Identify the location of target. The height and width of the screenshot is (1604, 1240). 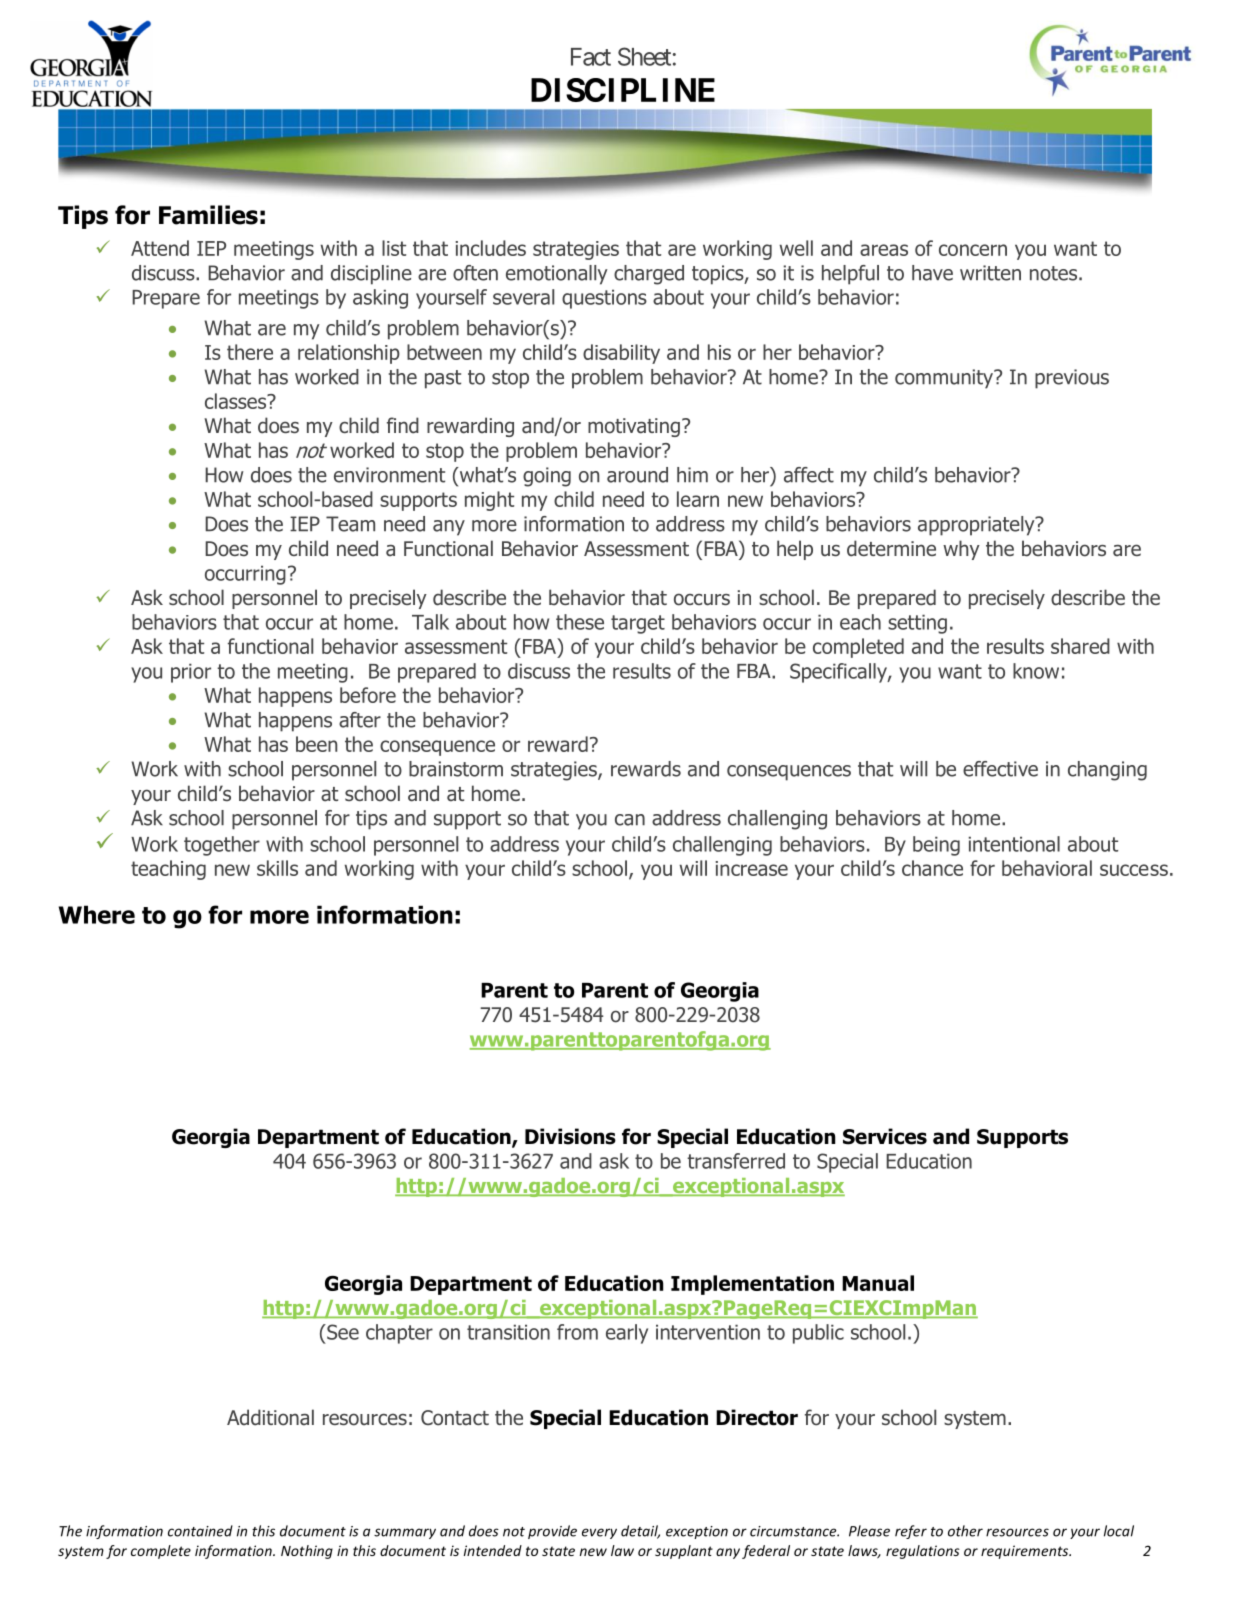
(638, 624).
